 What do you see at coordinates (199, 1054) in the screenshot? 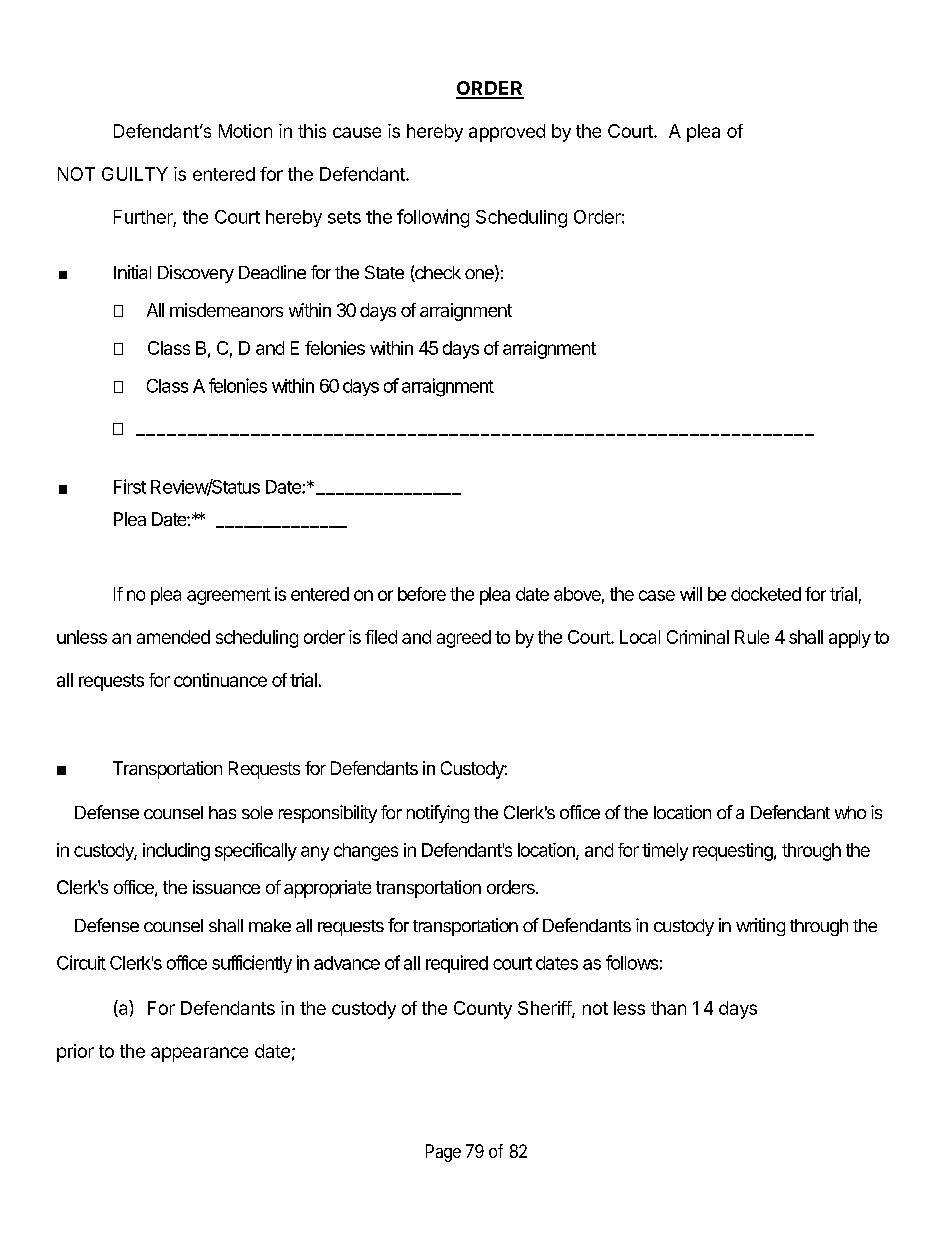
I see `appearance` at bounding box center [199, 1054].
